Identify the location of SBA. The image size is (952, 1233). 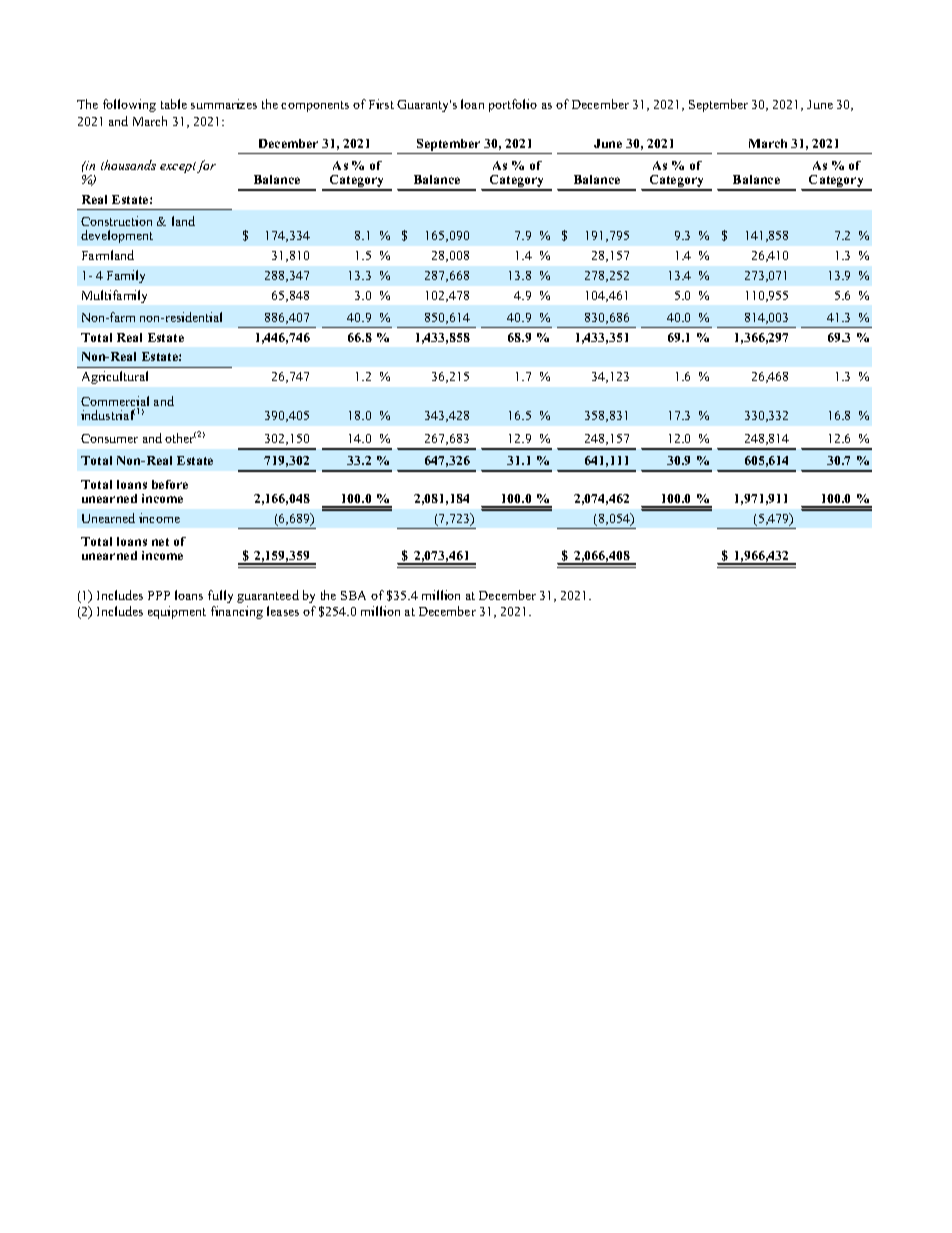
(353, 595).
